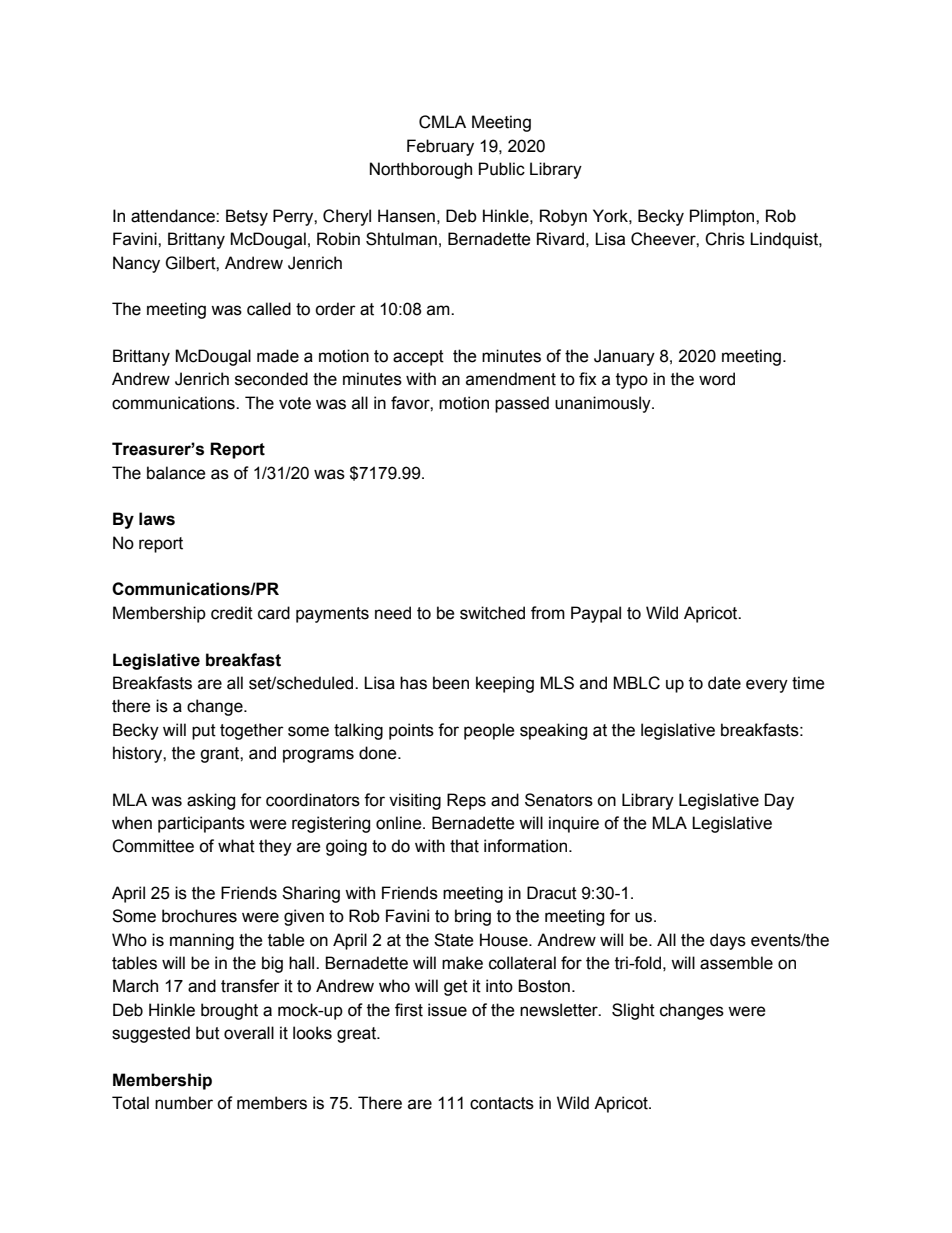 Image resolution: width=952 pixels, height=1233 pixels. What do you see at coordinates (492, 613) in the page?
I see `switched` at bounding box center [492, 613].
